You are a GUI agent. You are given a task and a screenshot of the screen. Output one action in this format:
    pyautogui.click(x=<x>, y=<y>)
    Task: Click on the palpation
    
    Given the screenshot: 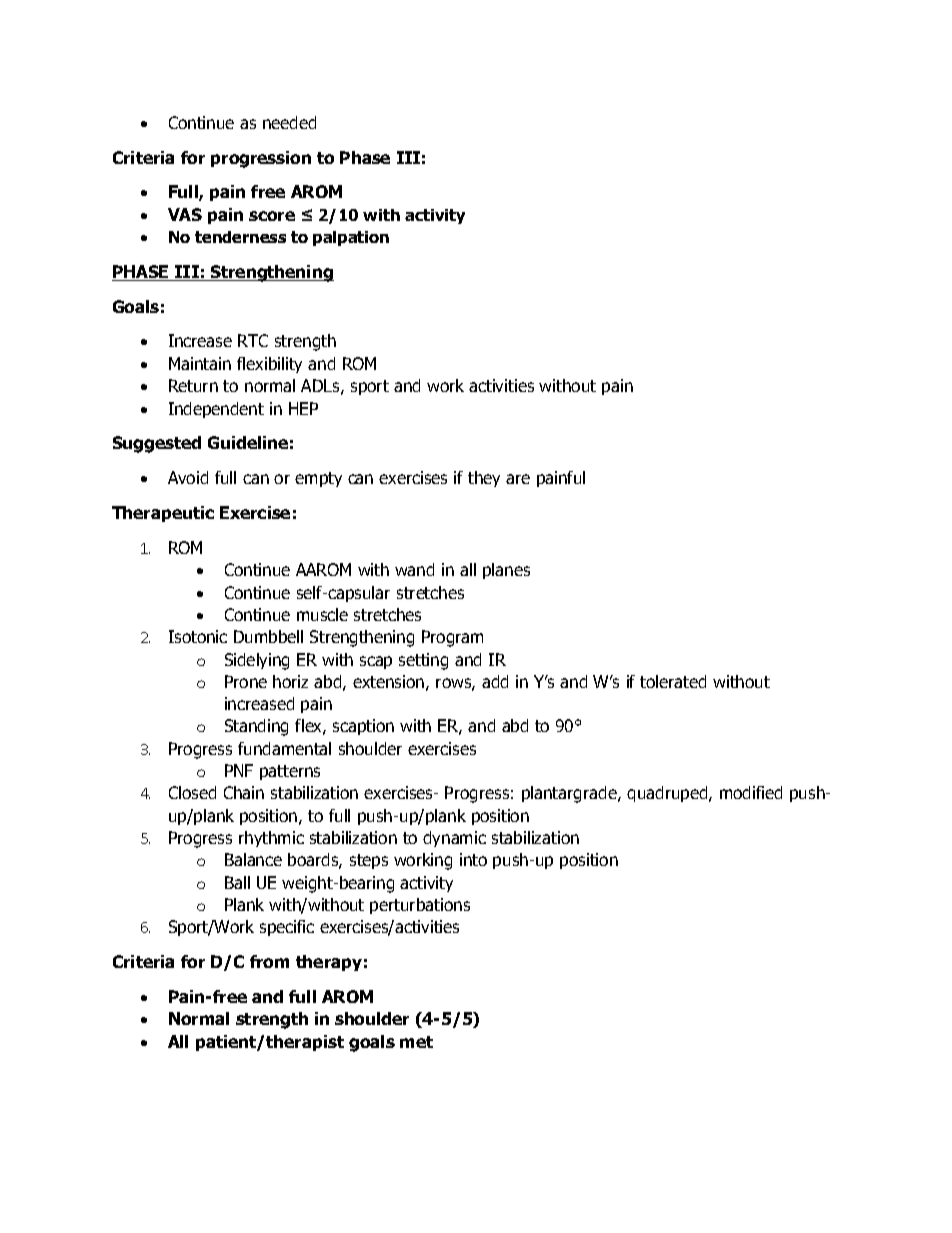 What is the action you would take?
    pyautogui.click(x=351, y=238)
